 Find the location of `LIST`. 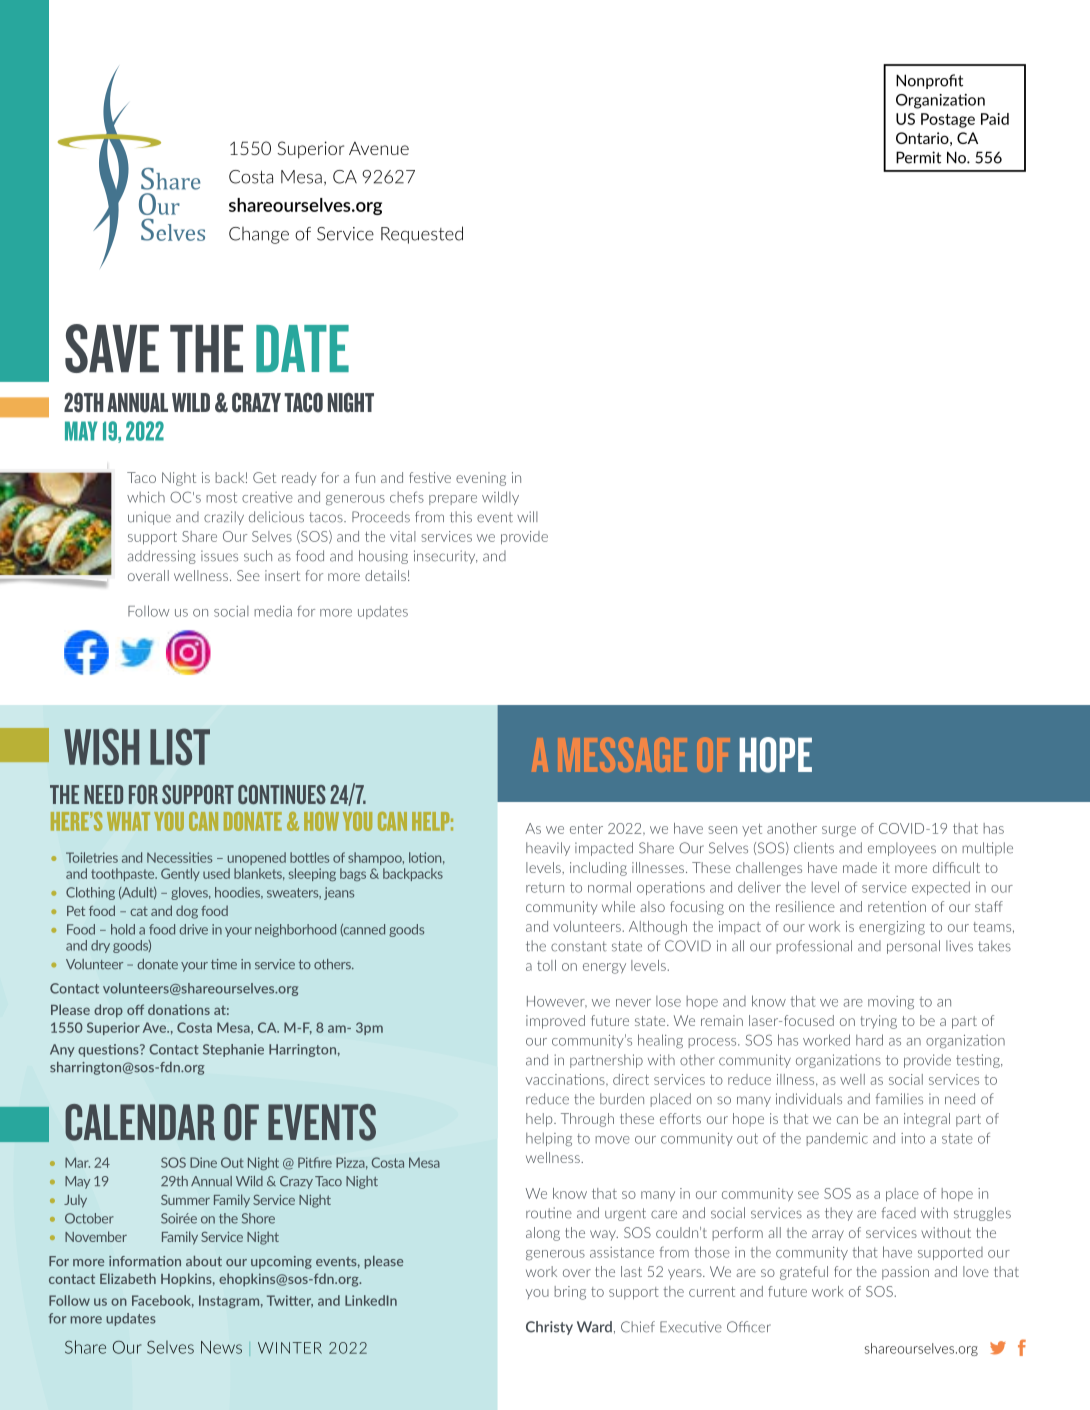

LIST is located at coordinates (180, 747).
